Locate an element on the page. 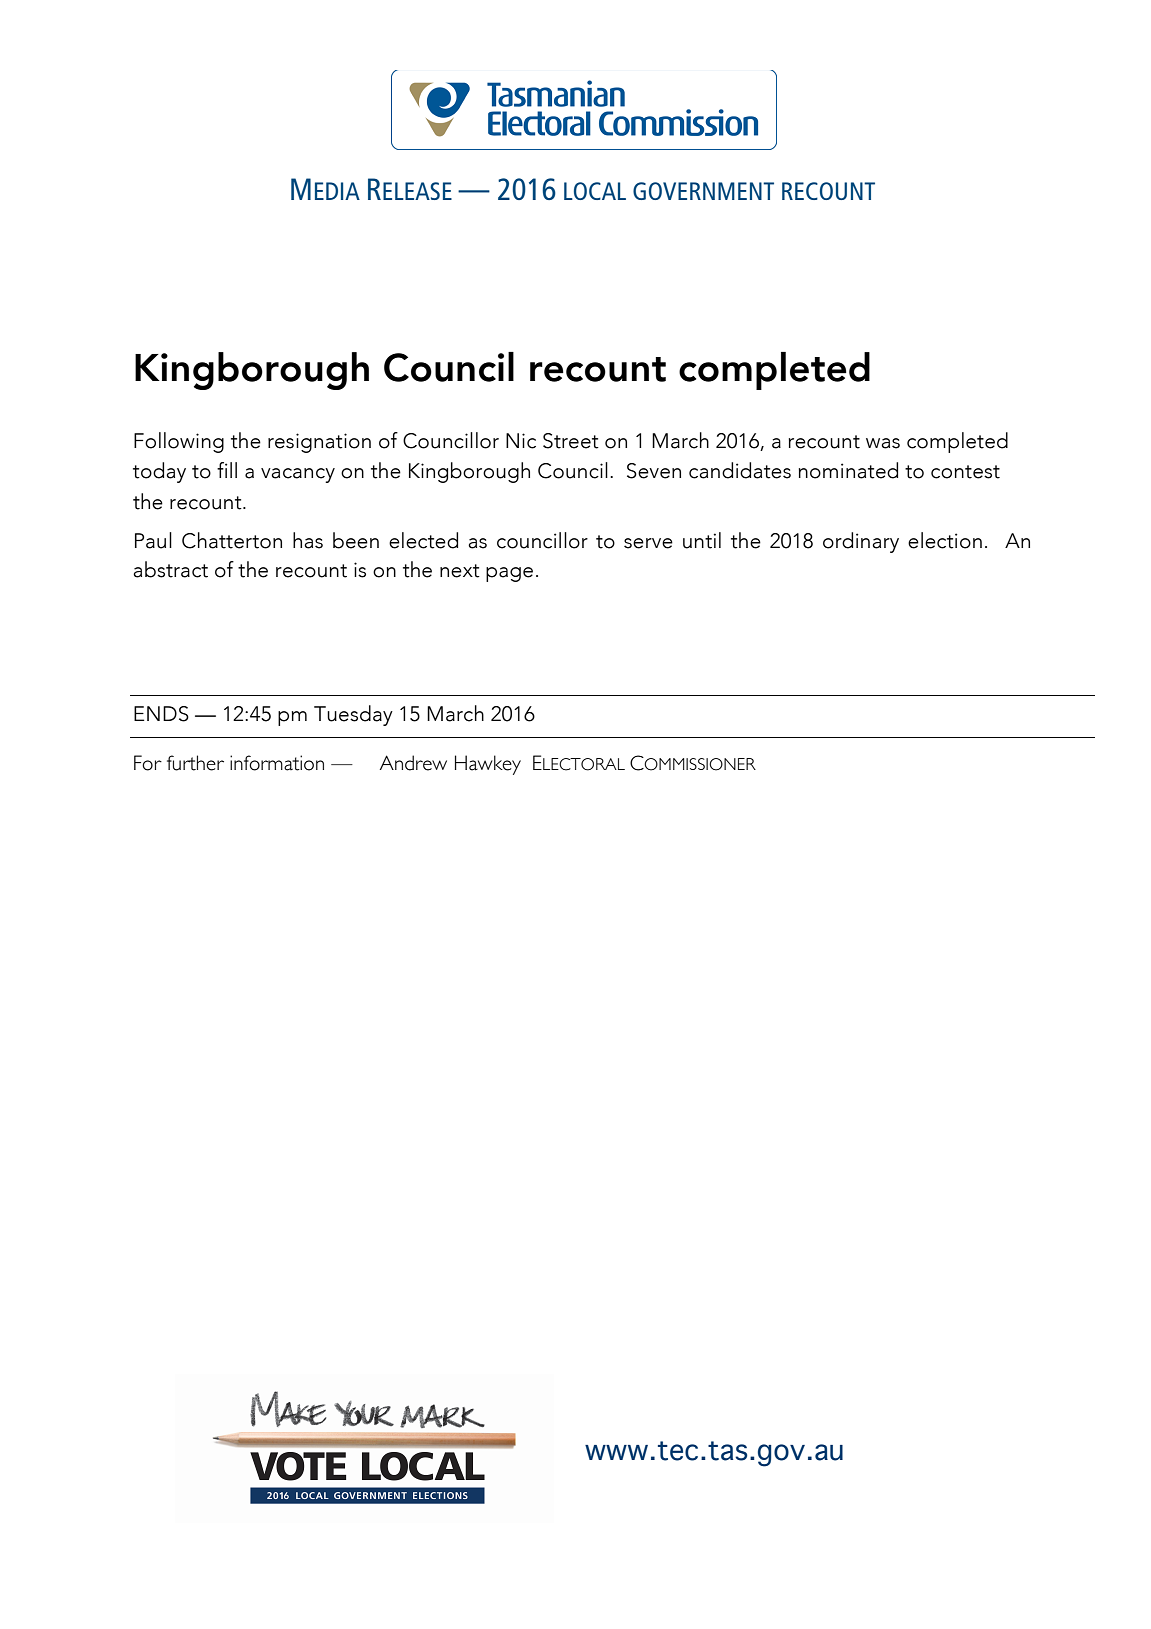 The width and height of the document is (1151, 1629). abstract is located at coordinates (170, 569).
